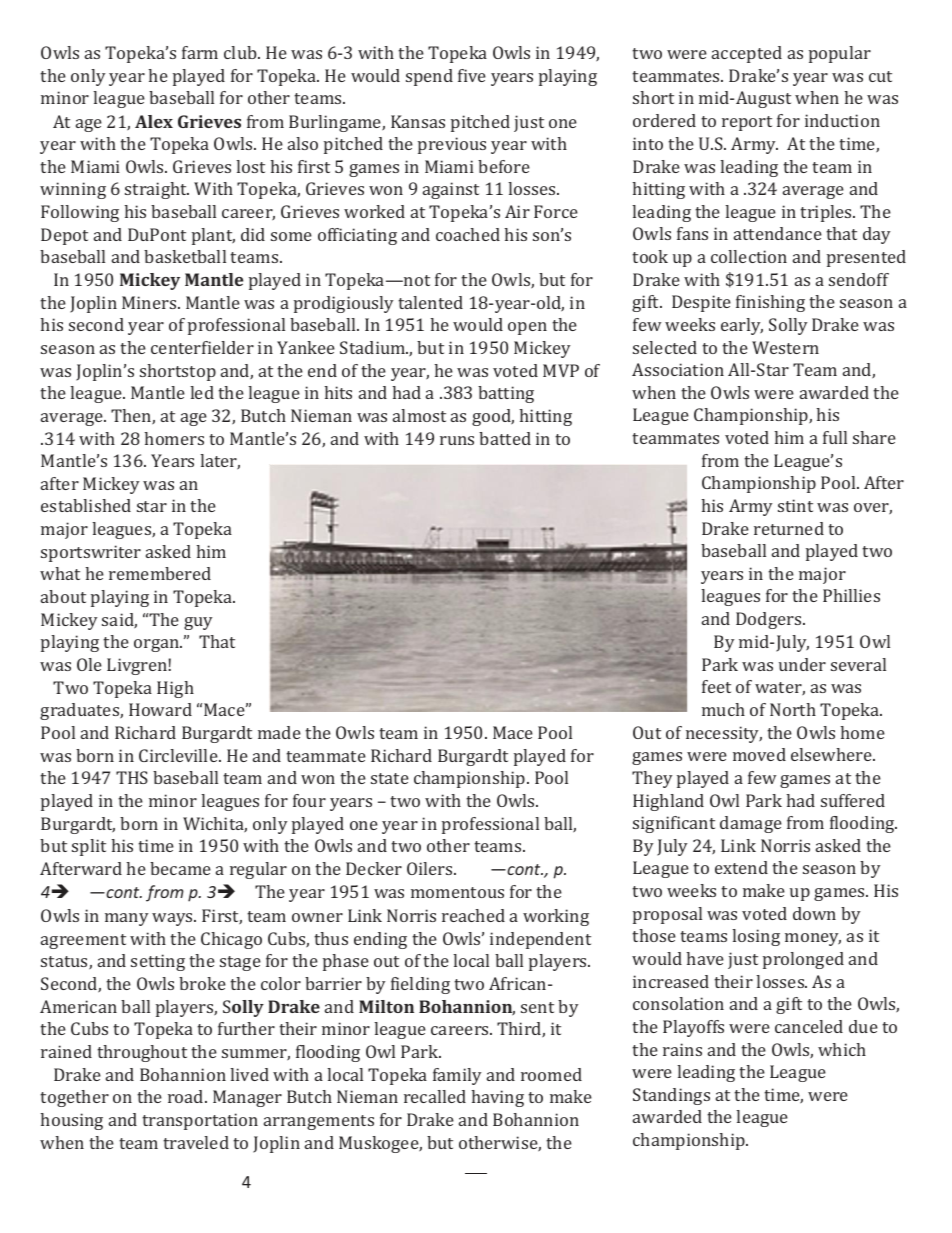 The image size is (952, 1233). What do you see at coordinates (457, 440) in the image?
I see `runs` at bounding box center [457, 440].
